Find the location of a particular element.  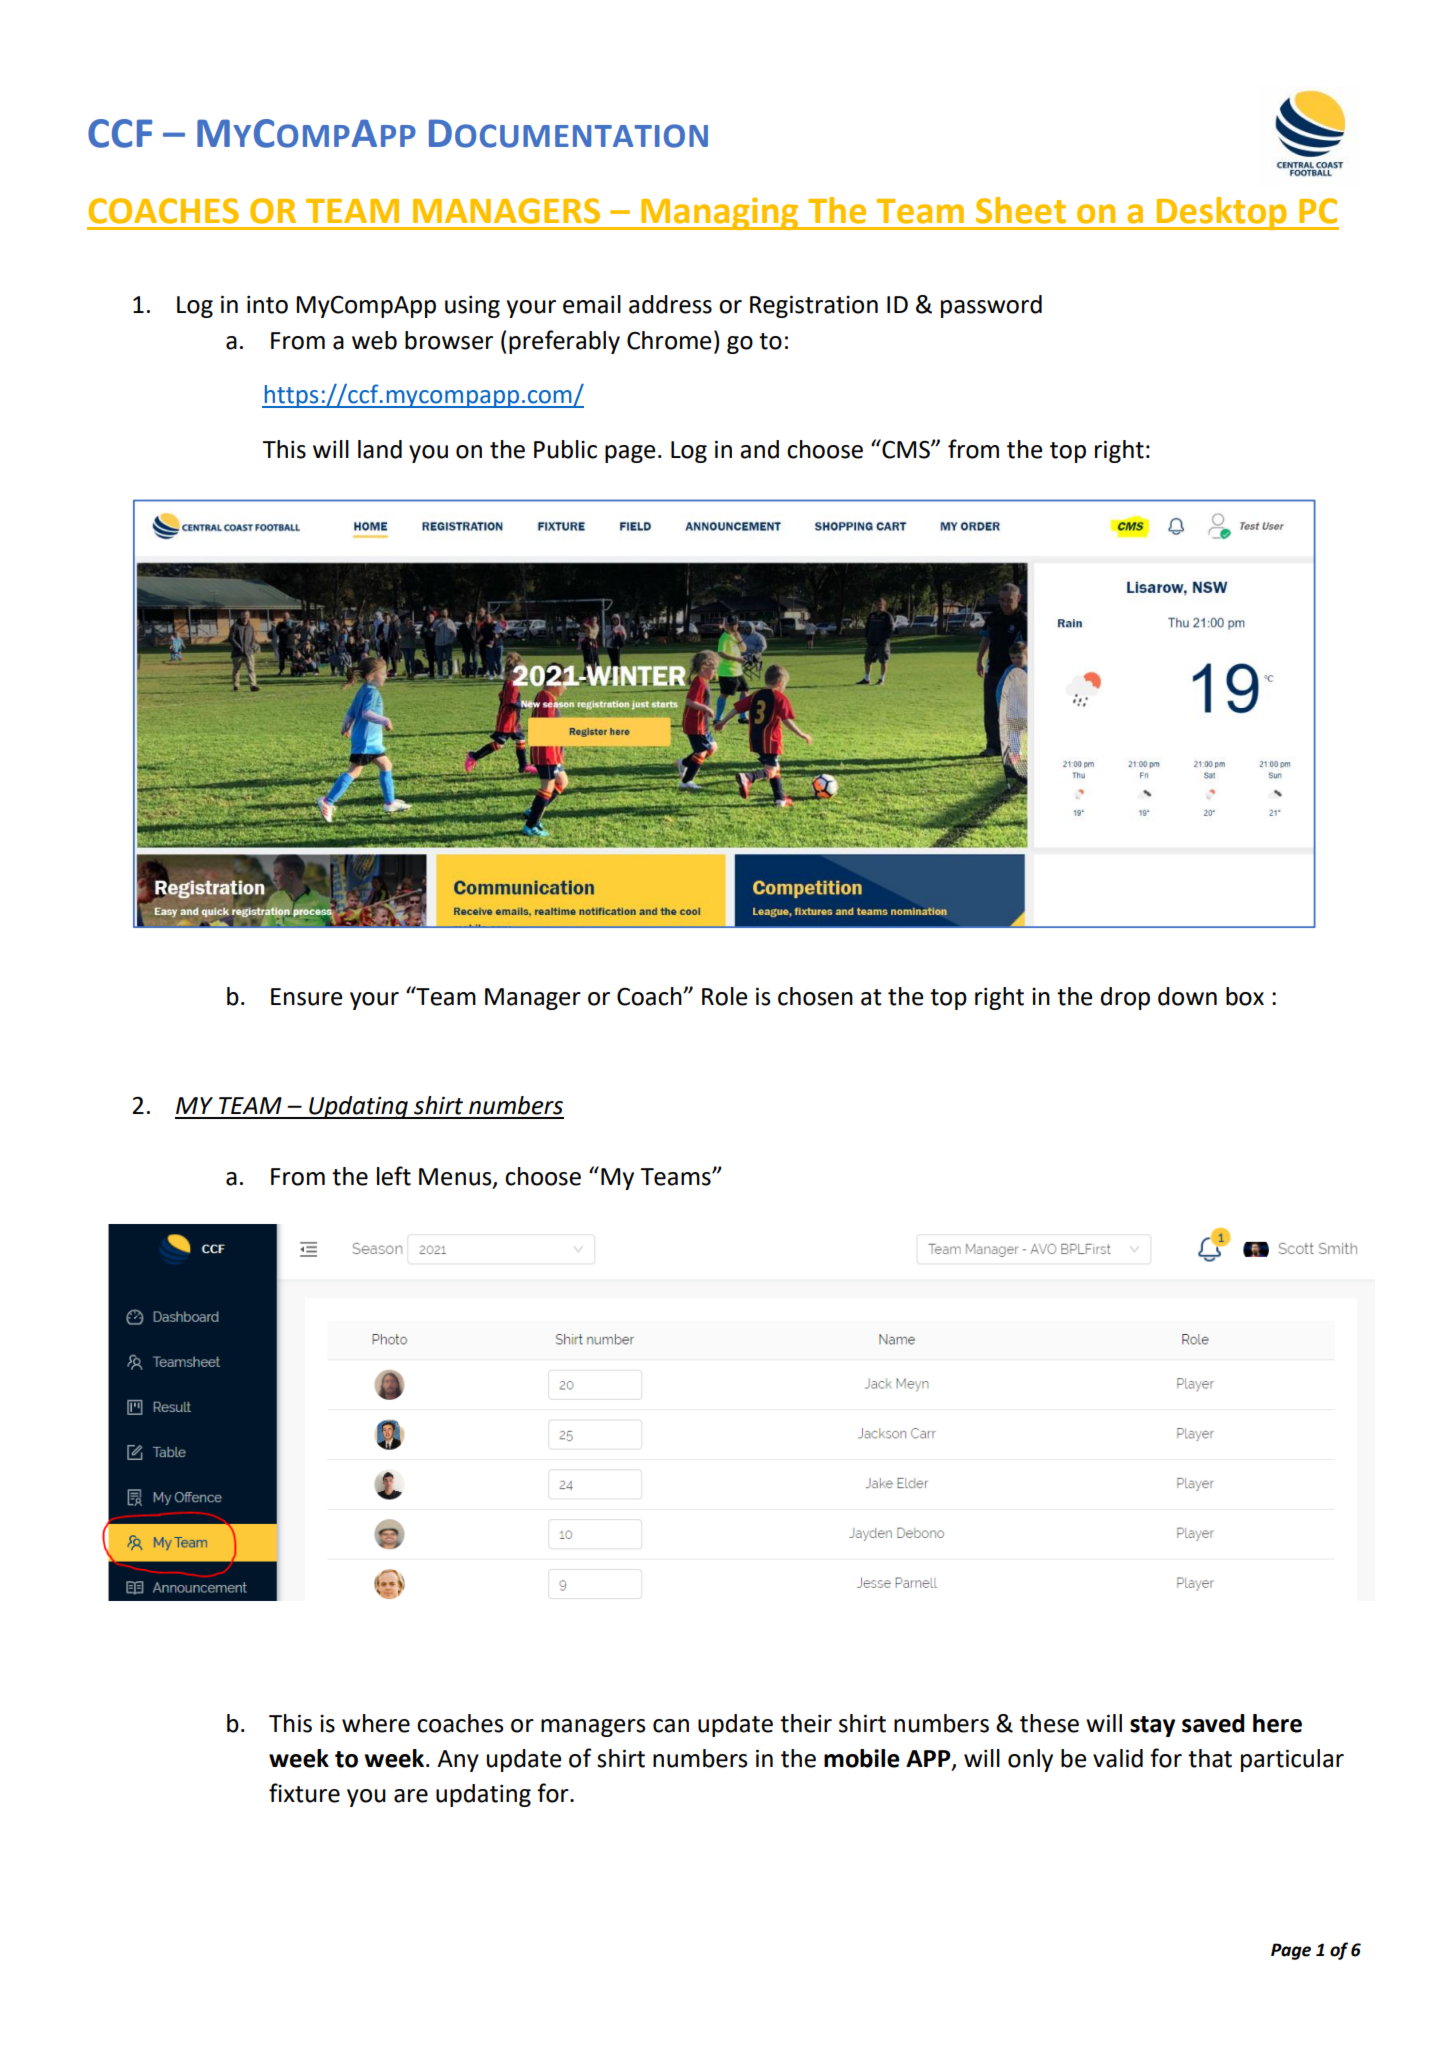

Desktop is located at coordinates (1222, 213).
